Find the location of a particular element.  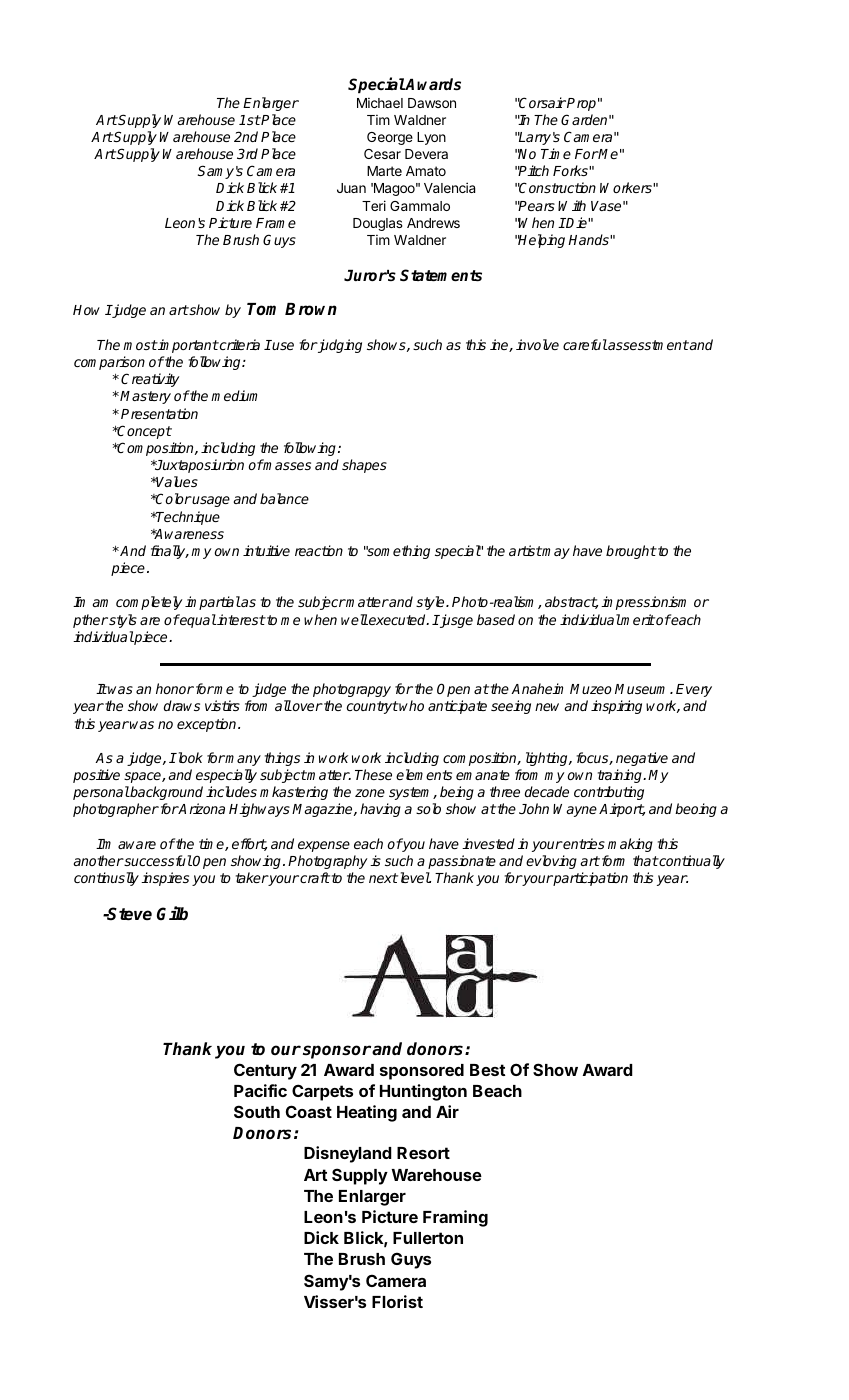

inspiring is located at coordinates (616, 707).
